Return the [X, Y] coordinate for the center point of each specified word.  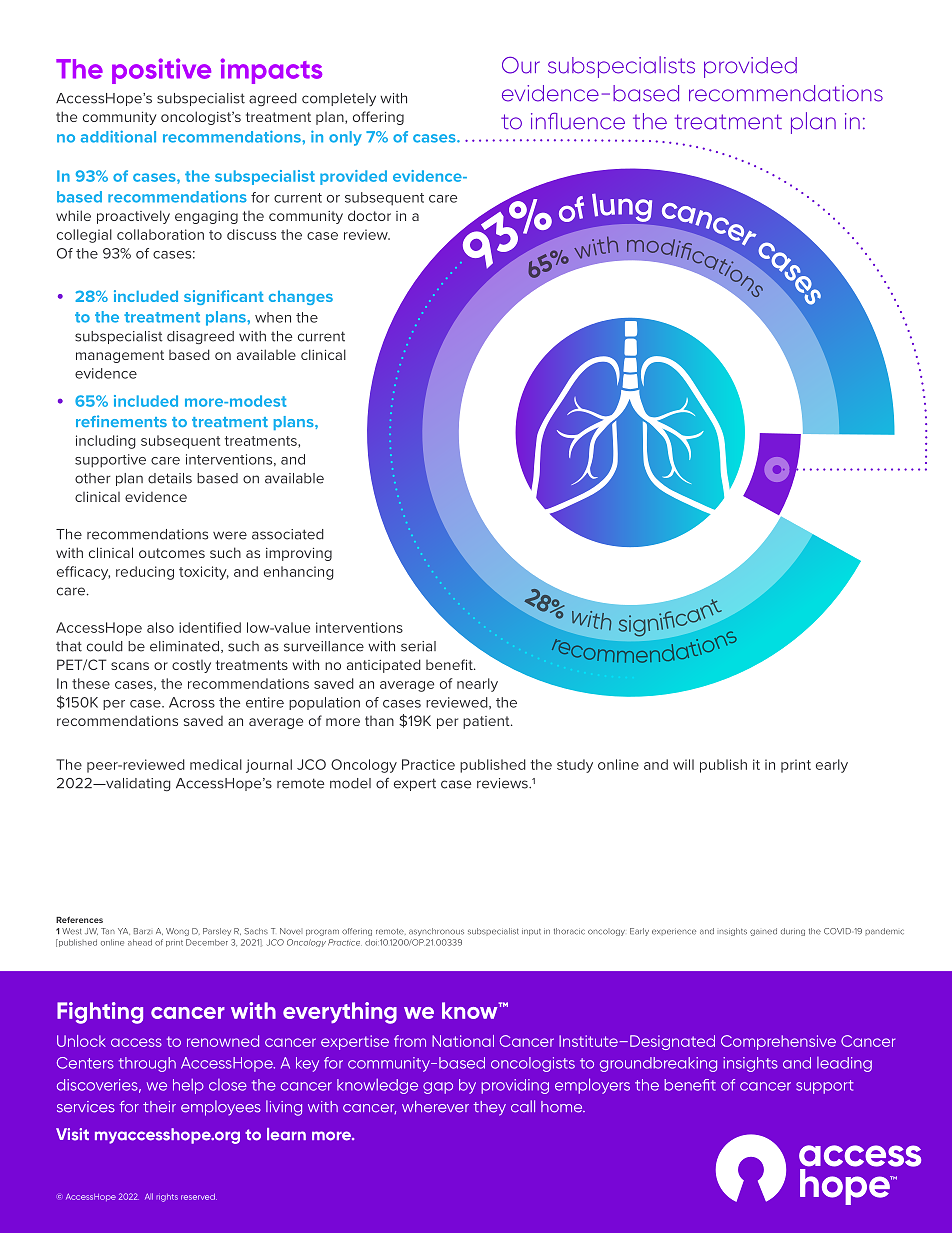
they [489, 1108]
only [345, 138]
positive [161, 71]
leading [844, 1064]
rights [167, 1198]
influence [578, 121]
